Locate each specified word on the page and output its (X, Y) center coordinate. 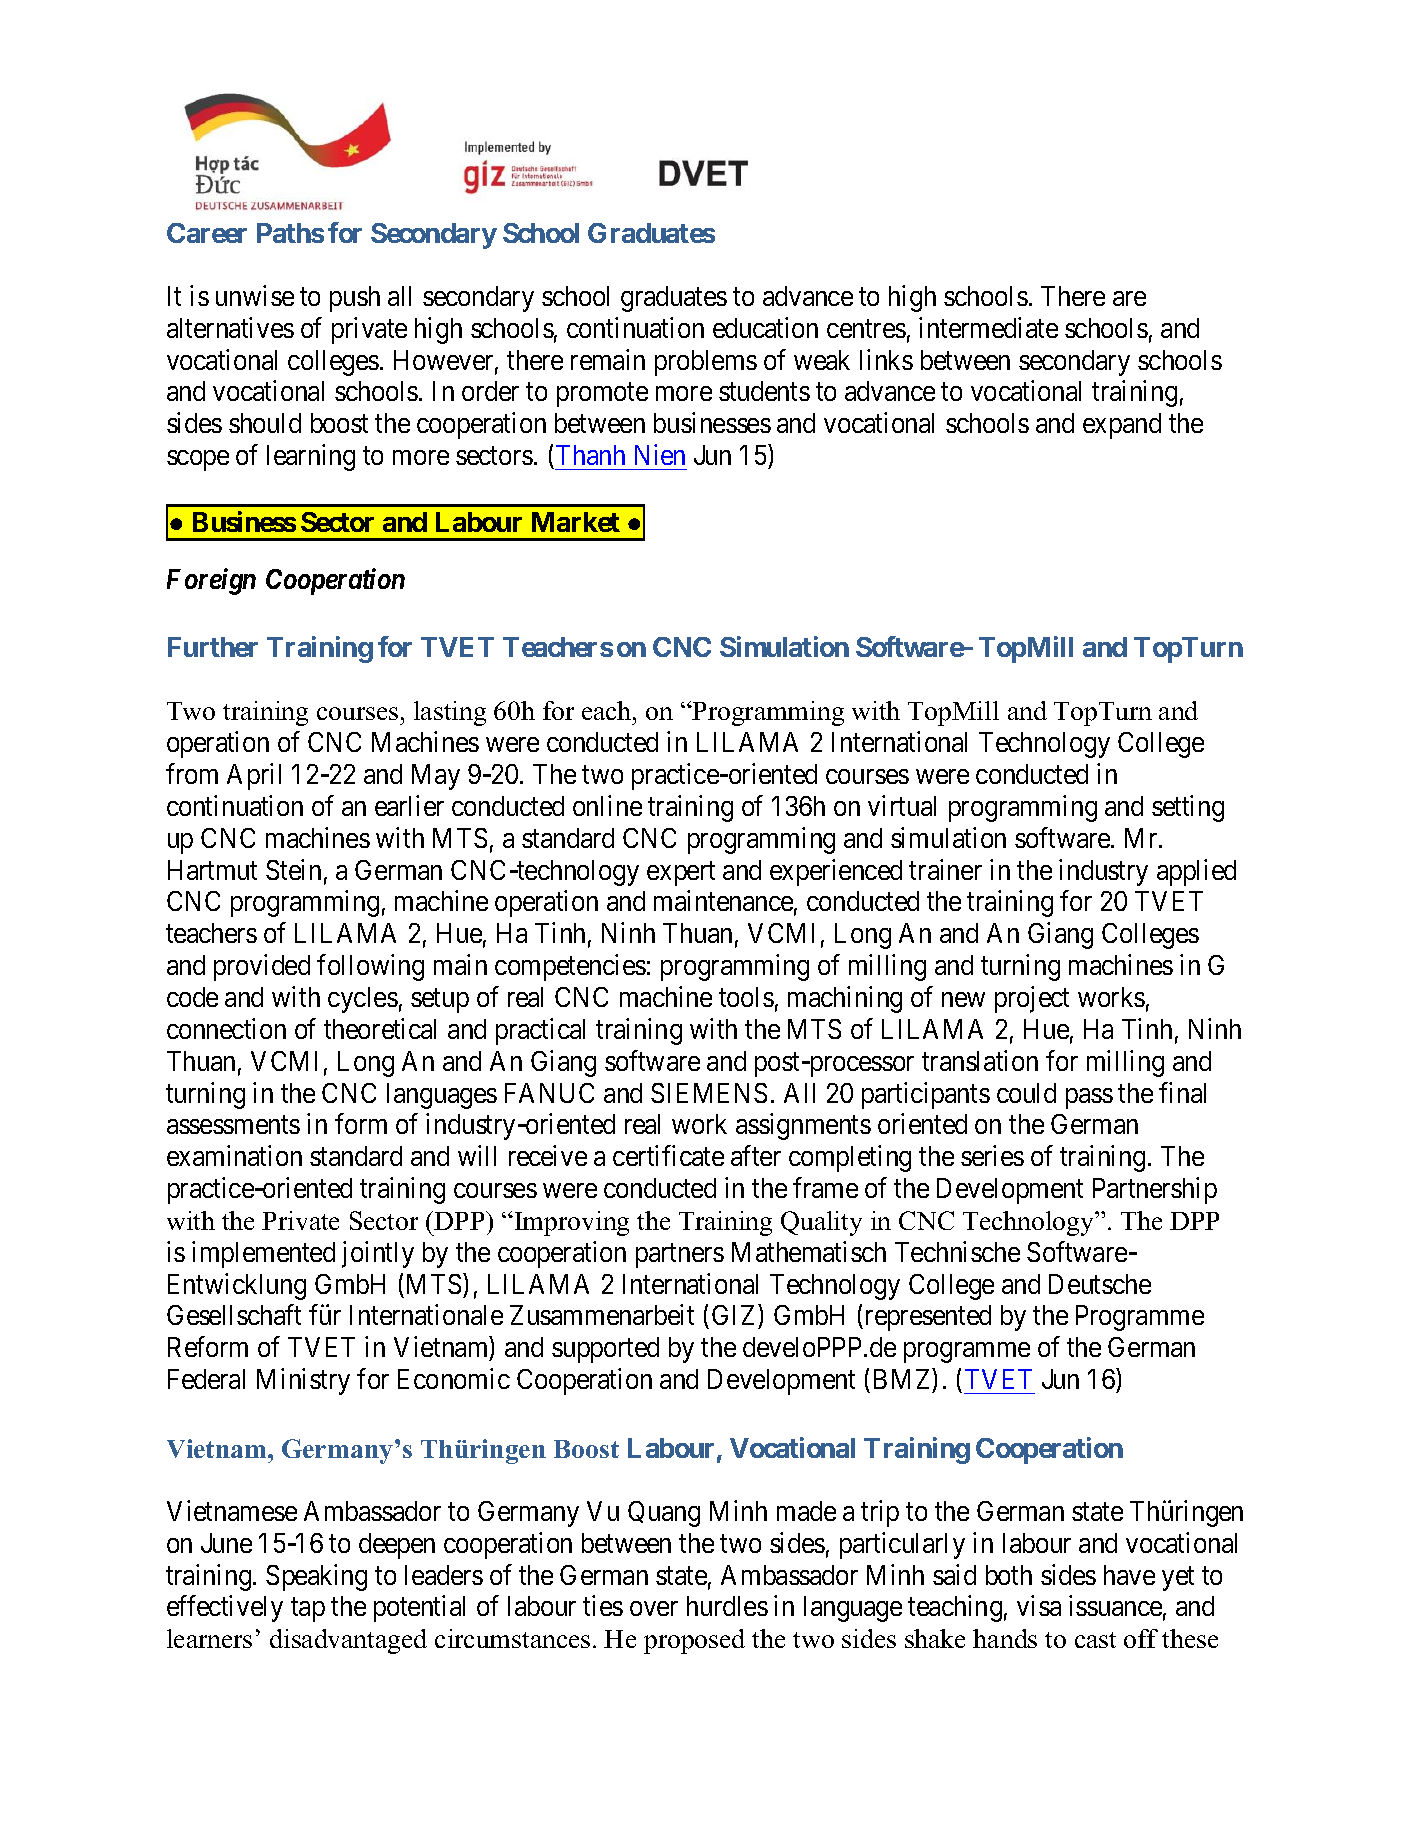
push (355, 299)
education (765, 327)
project (1032, 999)
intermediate (988, 327)
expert (681, 874)
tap (308, 1610)
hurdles (727, 1606)
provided (262, 967)
